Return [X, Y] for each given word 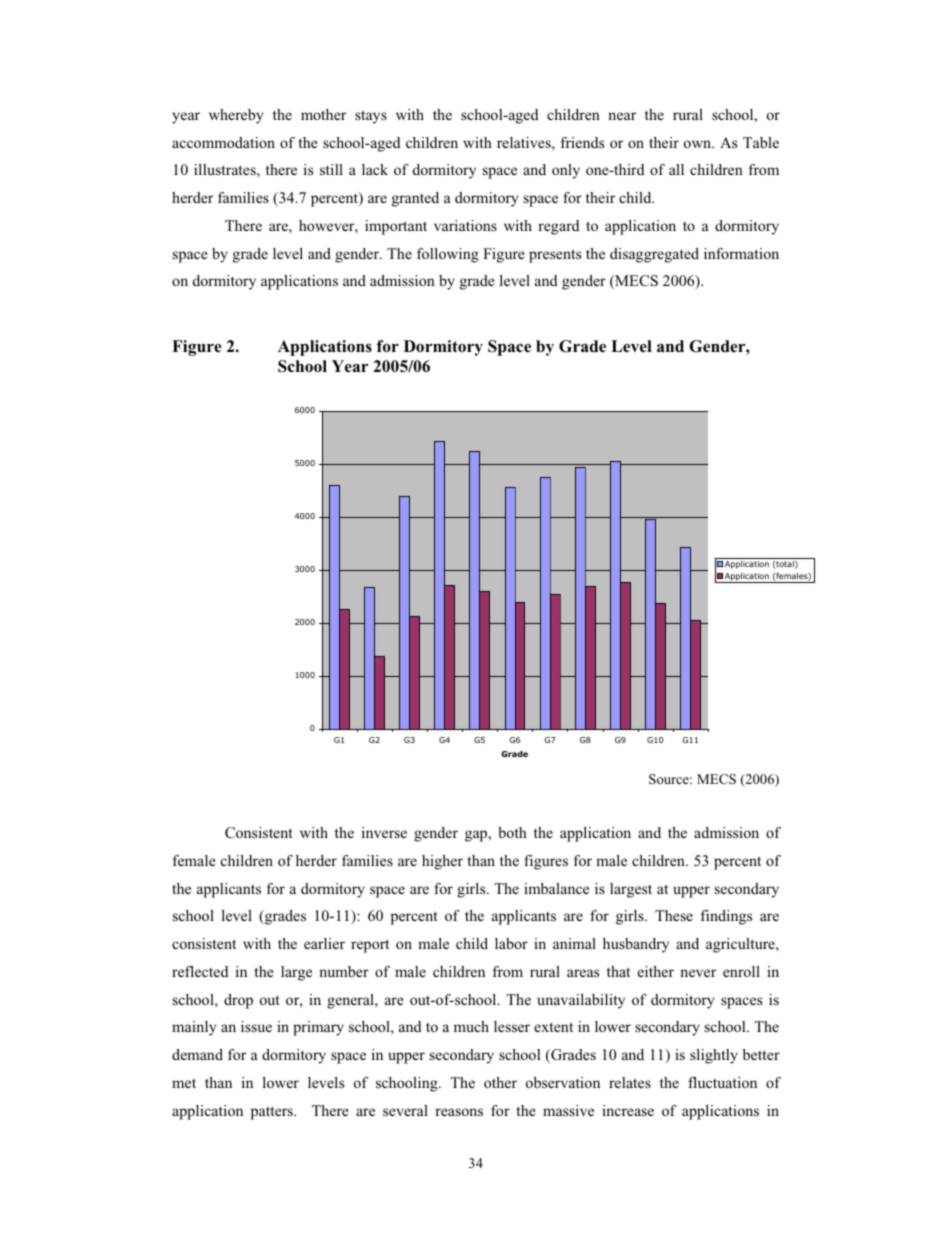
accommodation [223, 142]
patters [273, 1113]
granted [415, 199]
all [676, 169]
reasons [459, 1112]
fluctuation [722, 1082]
